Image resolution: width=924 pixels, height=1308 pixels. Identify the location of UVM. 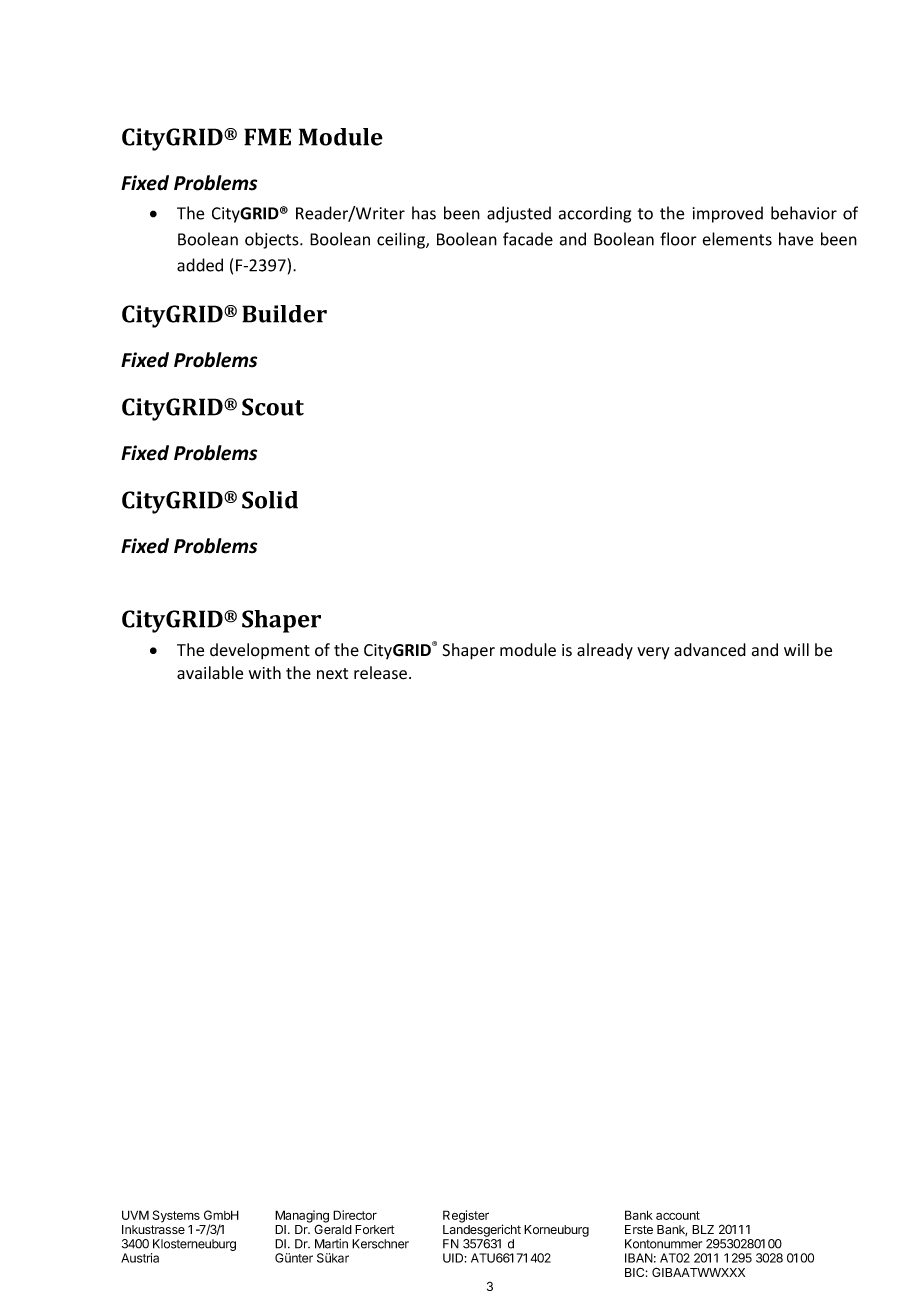
(135, 1215).
